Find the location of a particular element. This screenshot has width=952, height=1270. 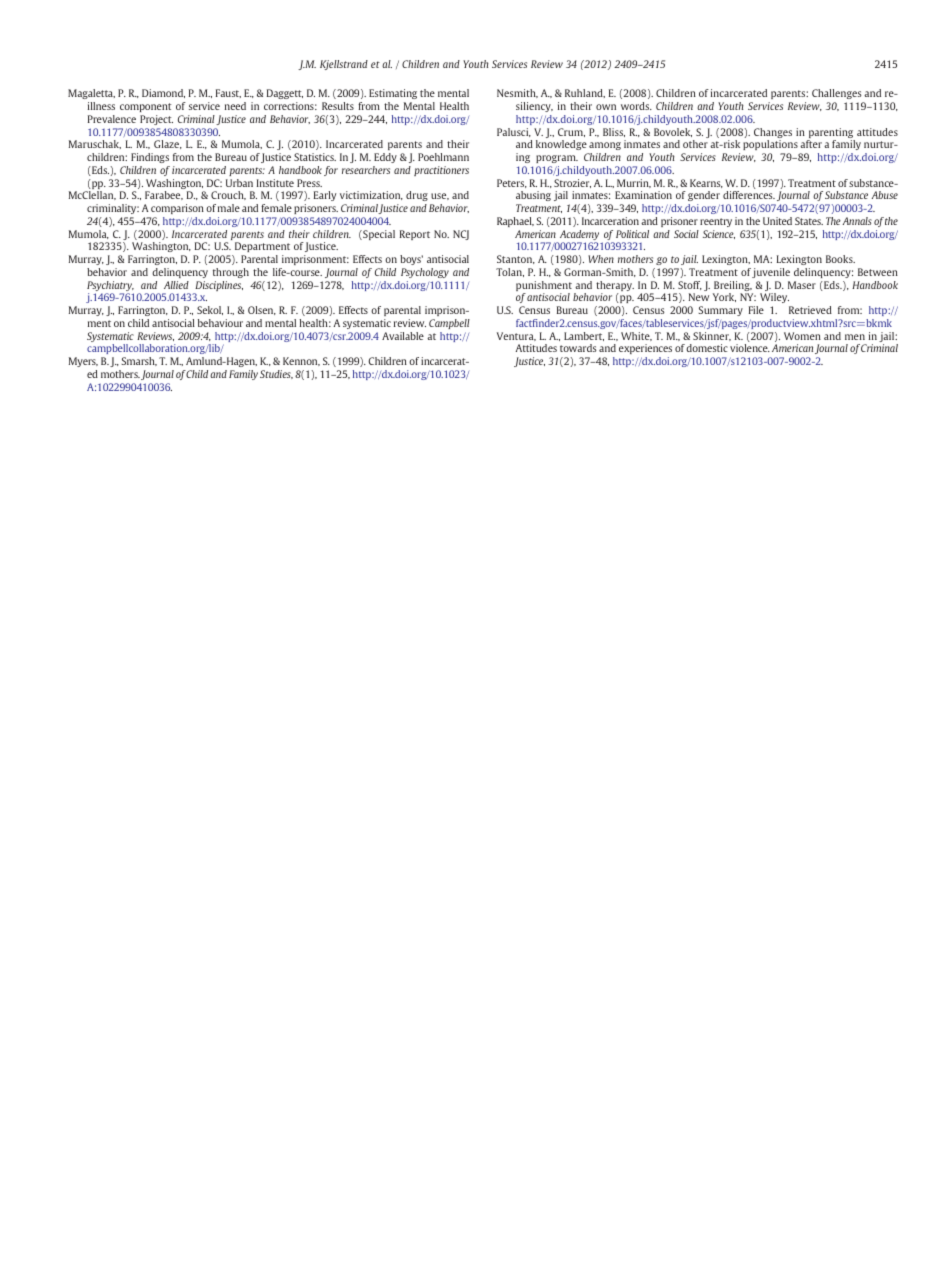

drug is located at coordinates (417, 198).
